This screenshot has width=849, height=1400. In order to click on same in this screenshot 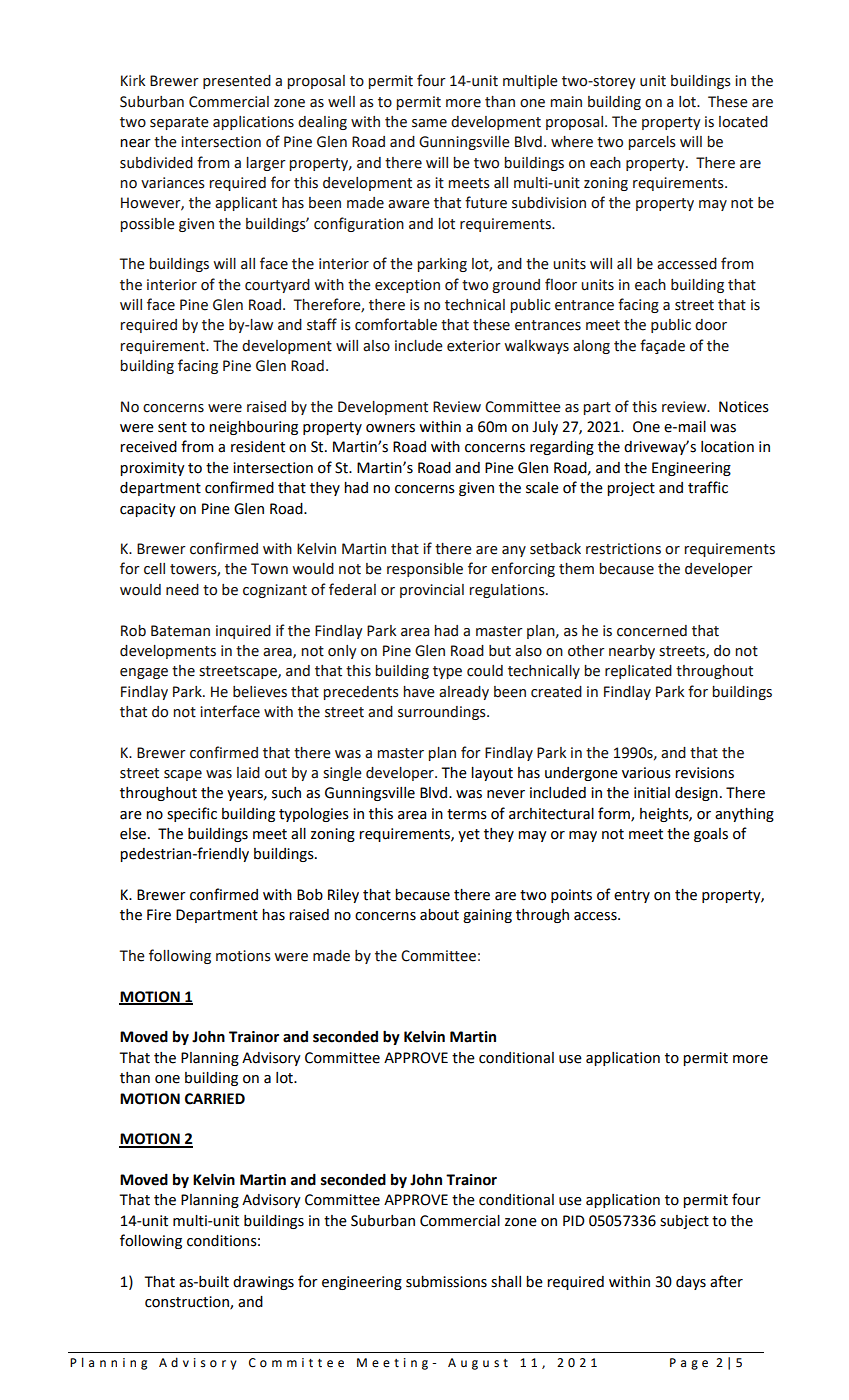, I will do `click(429, 123)`.
